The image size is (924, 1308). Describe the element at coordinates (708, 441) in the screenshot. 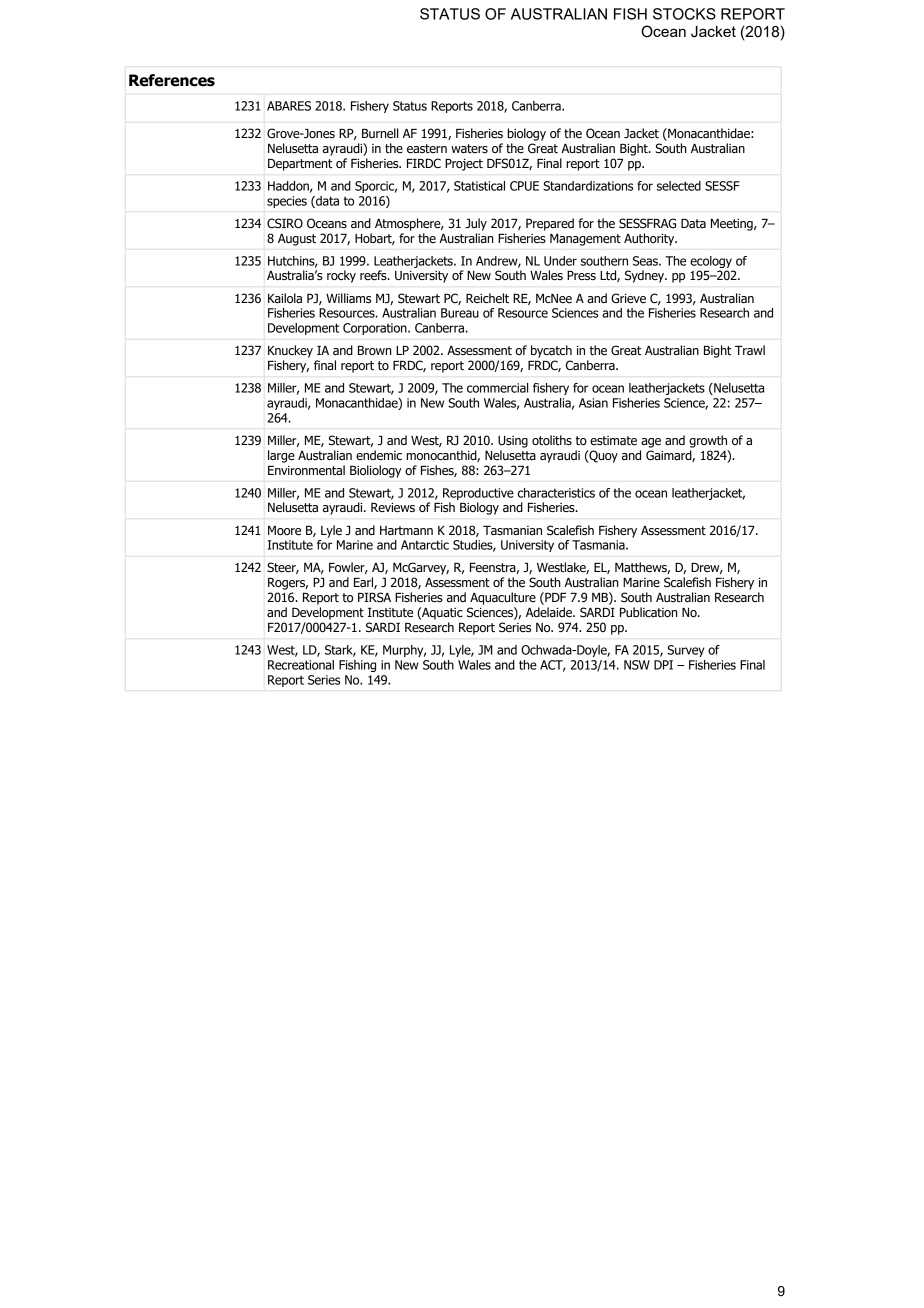

I see `growth` at that location.
